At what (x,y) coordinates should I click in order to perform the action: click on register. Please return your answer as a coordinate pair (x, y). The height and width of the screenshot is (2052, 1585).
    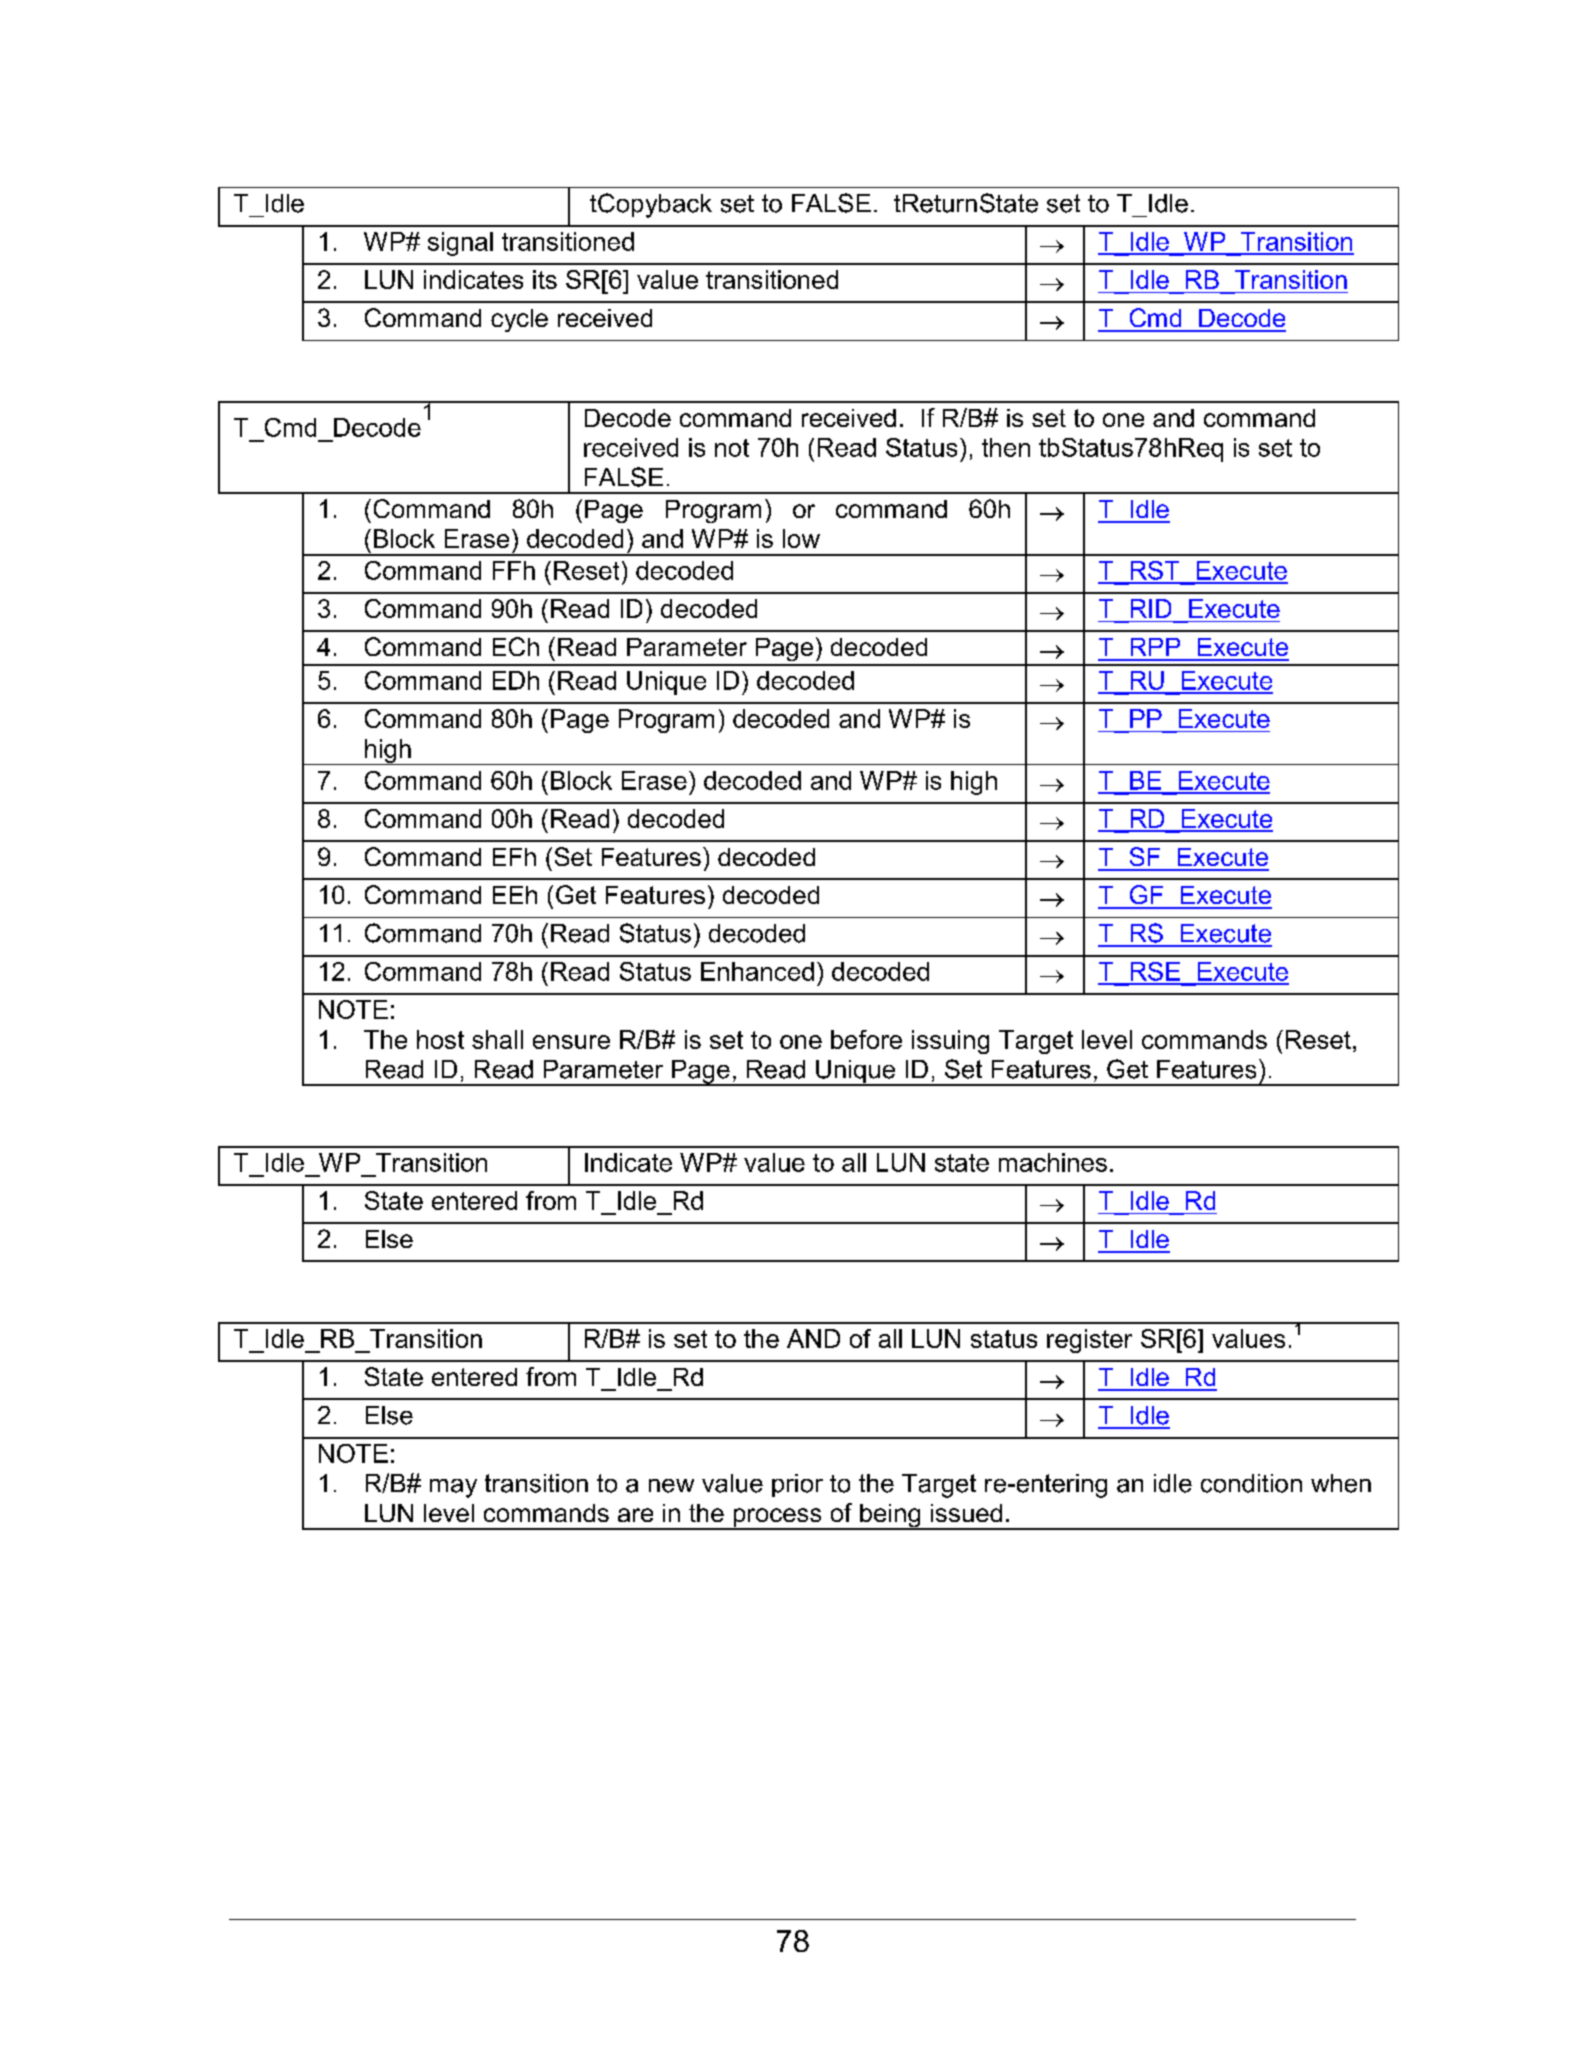
    Looking at the image, I should click on (1089, 1341).
